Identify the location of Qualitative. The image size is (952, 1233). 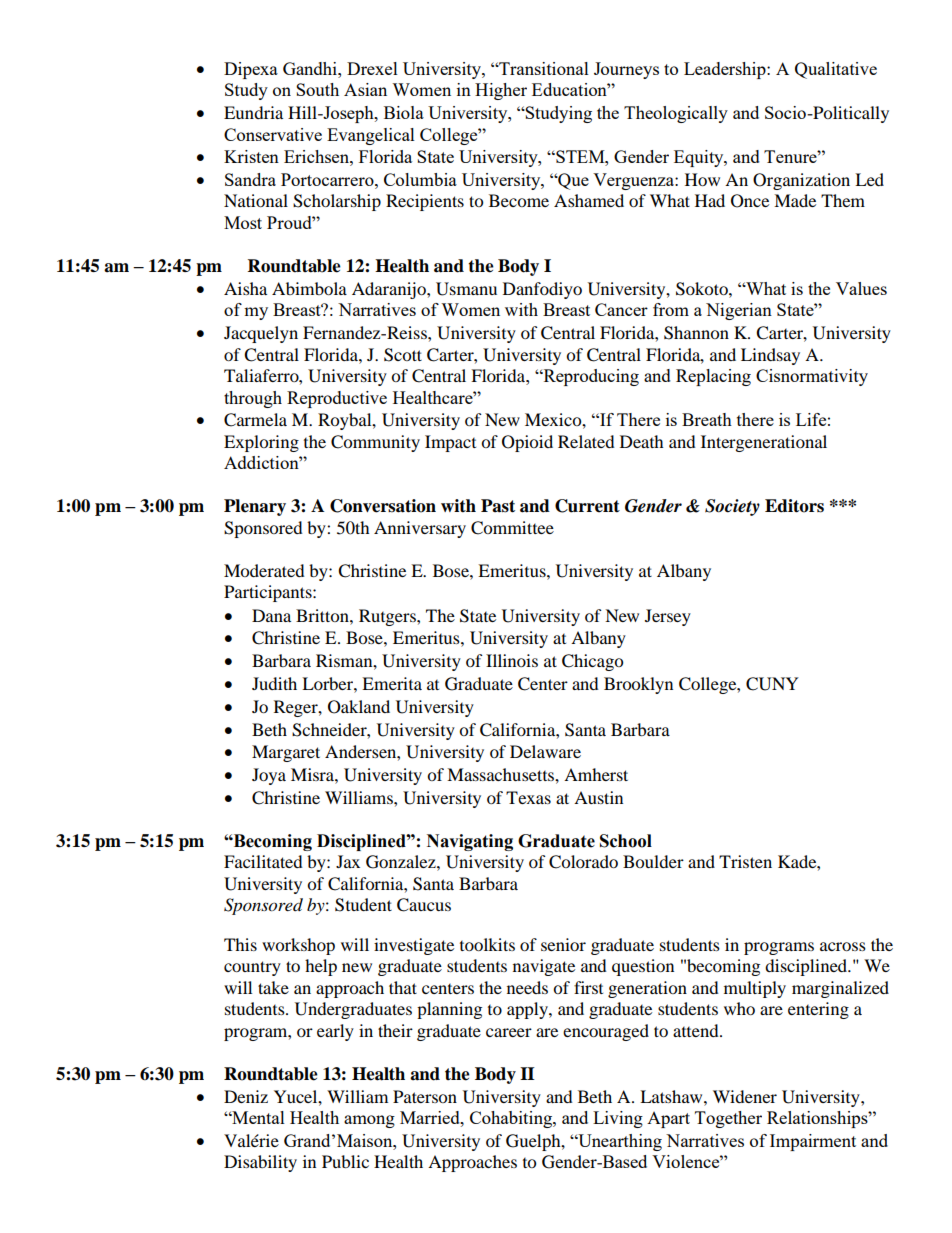
(836, 70).
